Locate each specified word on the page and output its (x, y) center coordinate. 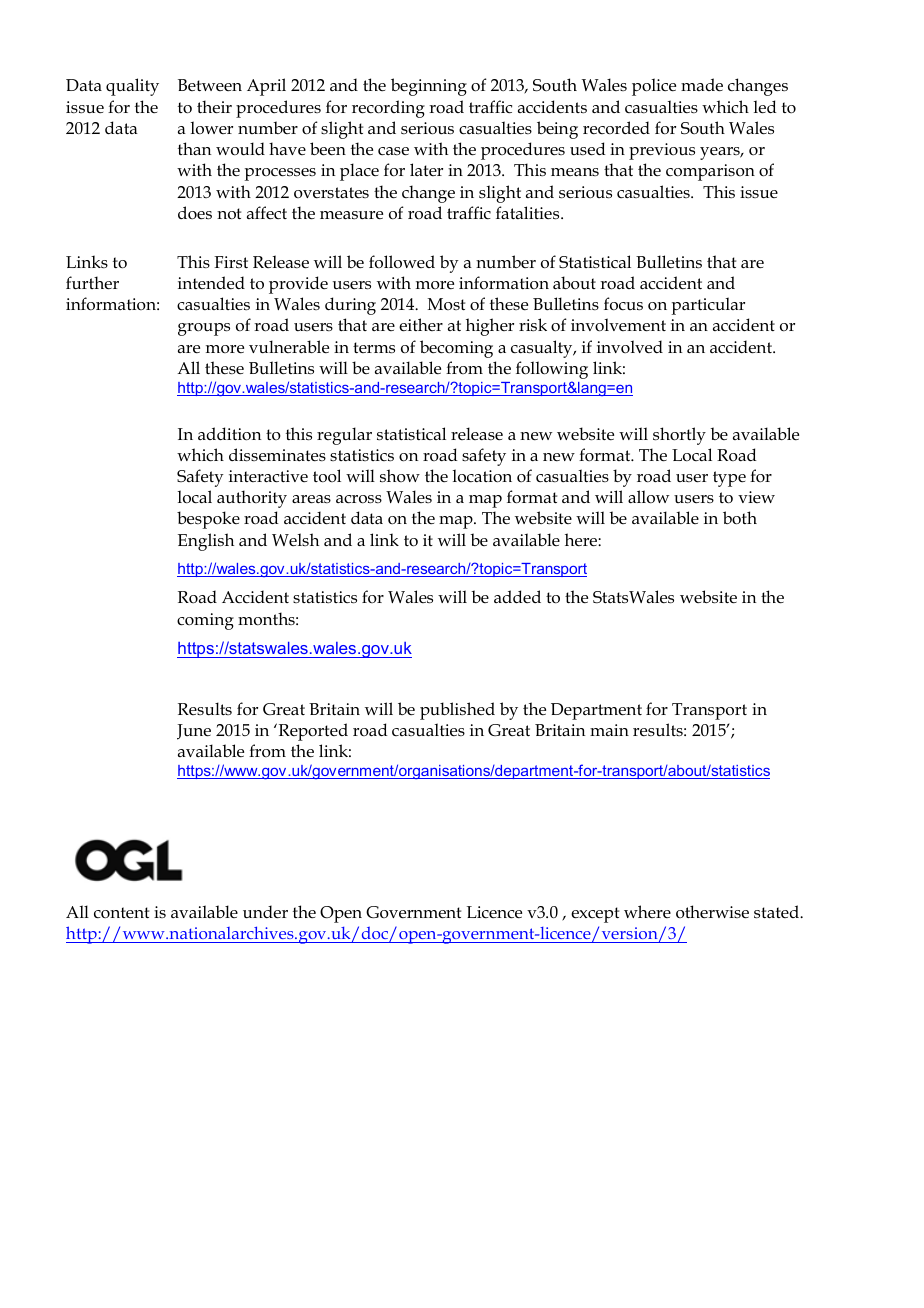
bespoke (208, 520)
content (121, 912)
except (595, 915)
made (702, 85)
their (214, 107)
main (609, 730)
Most (446, 304)
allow (648, 497)
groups (204, 329)
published (457, 711)
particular (708, 306)
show (400, 475)
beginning (429, 87)
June (194, 732)
